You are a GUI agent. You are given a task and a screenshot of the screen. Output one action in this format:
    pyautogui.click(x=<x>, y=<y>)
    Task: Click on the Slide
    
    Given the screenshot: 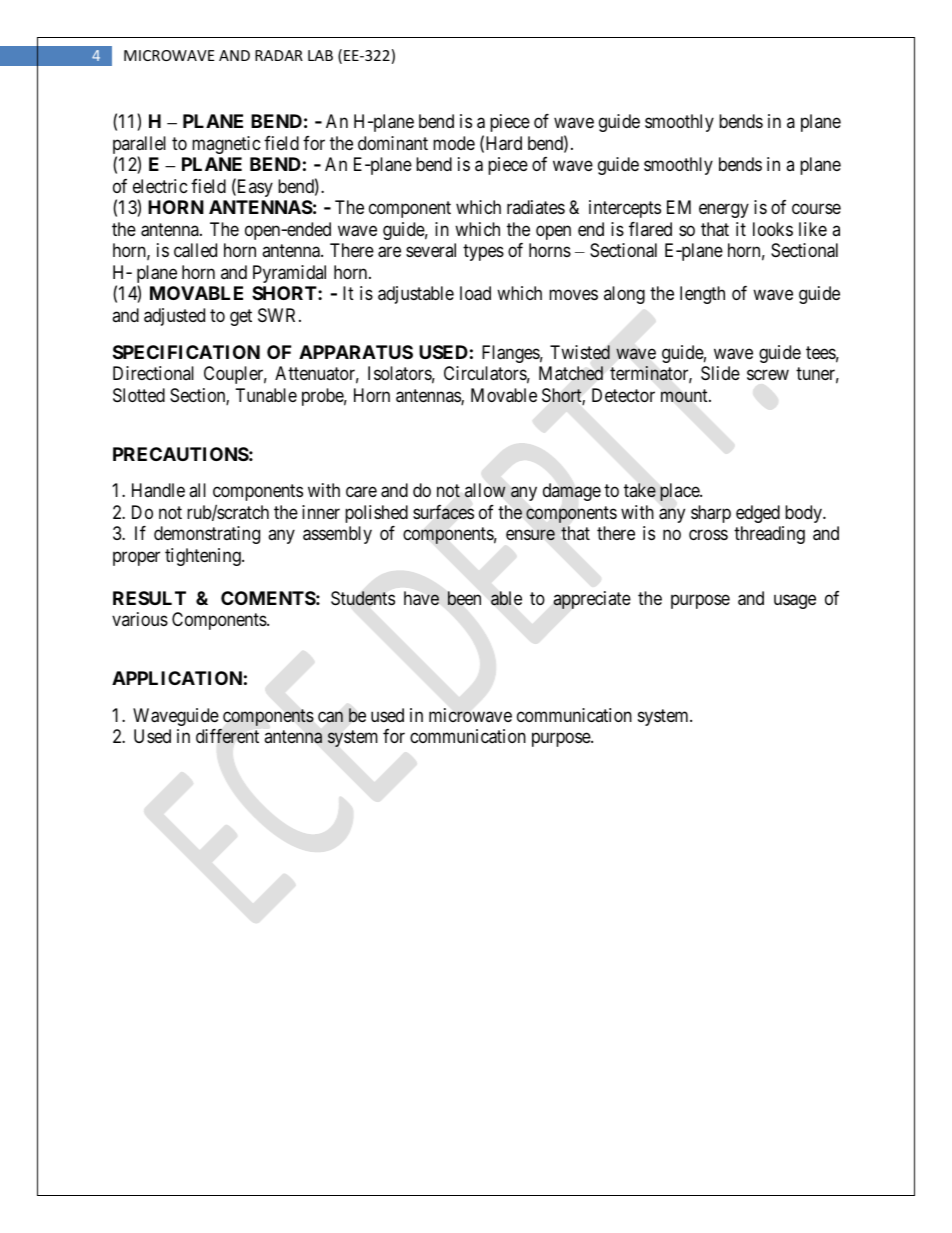 What is the action you would take?
    pyautogui.click(x=720, y=373)
